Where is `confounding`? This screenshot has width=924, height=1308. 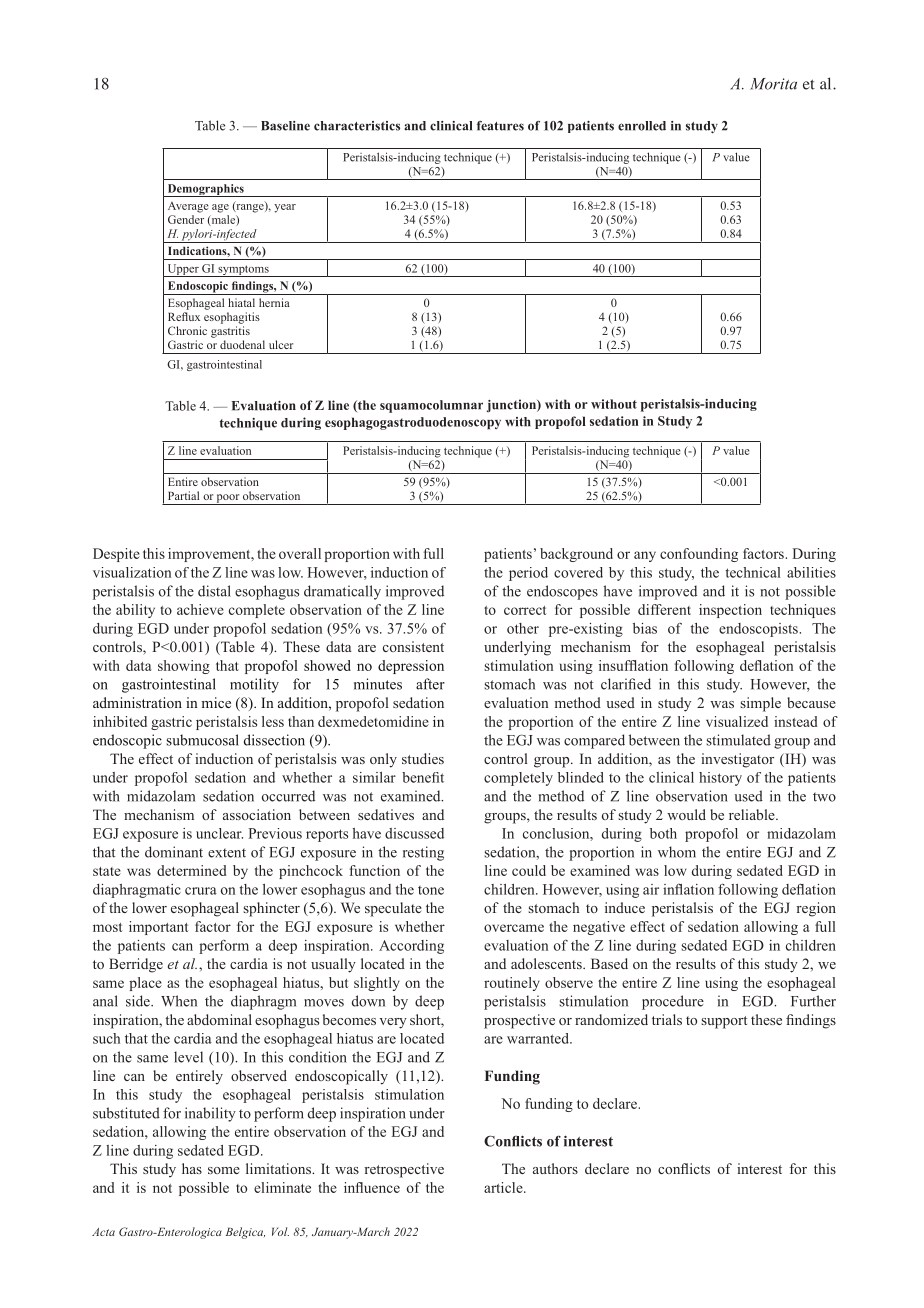 confounding is located at coordinates (699, 555).
